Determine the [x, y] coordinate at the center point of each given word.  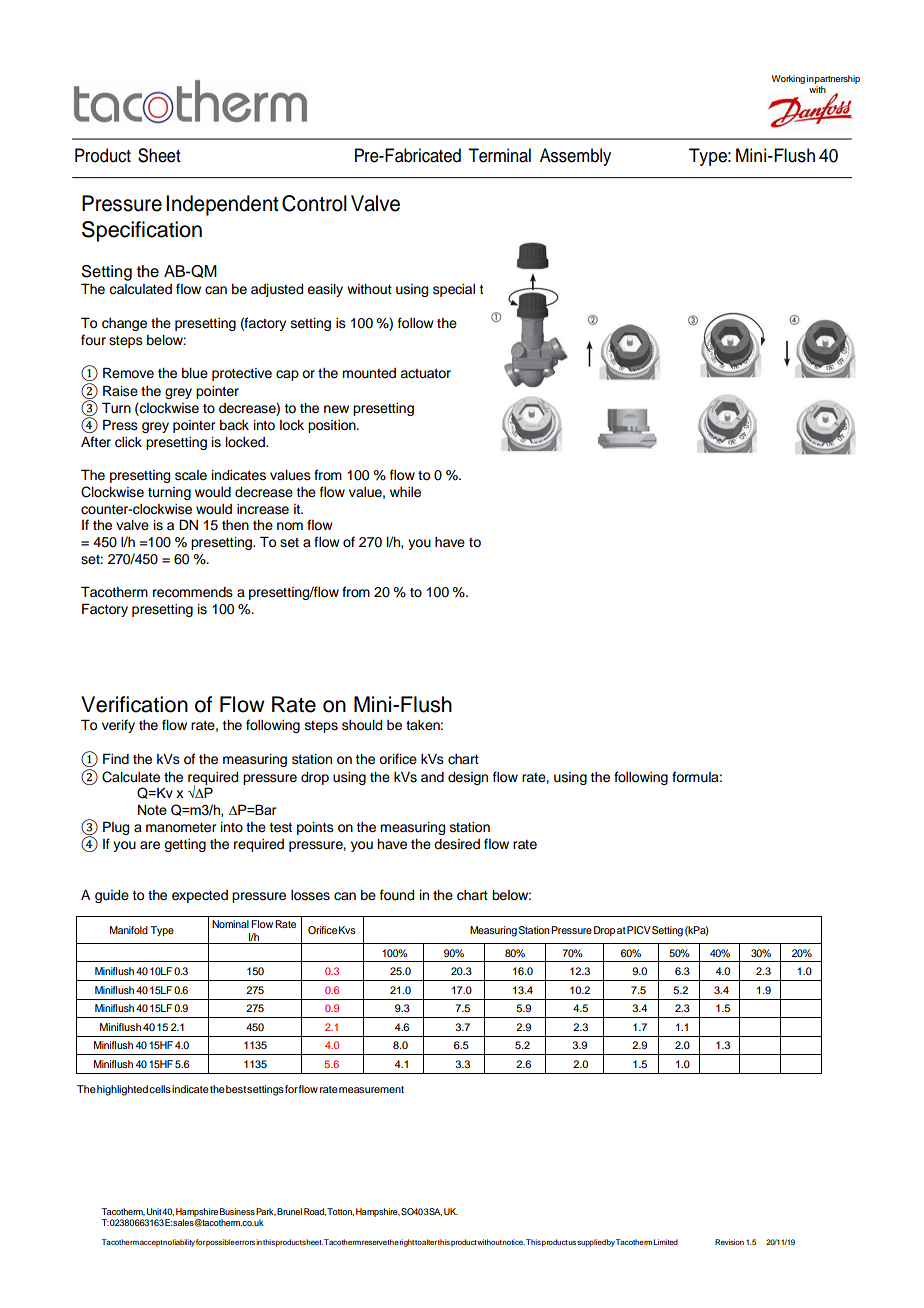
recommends [193, 592]
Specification [142, 231]
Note [152, 810]
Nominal [230, 924]
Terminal [499, 155]
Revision [729, 1242]
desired [457, 844]
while [405, 492]
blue [195, 373]
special [454, 290]
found [397, 895]
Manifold [129, 930]
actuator [425, 374]
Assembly [575, 157]
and [432, 777]
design [468, 778]
